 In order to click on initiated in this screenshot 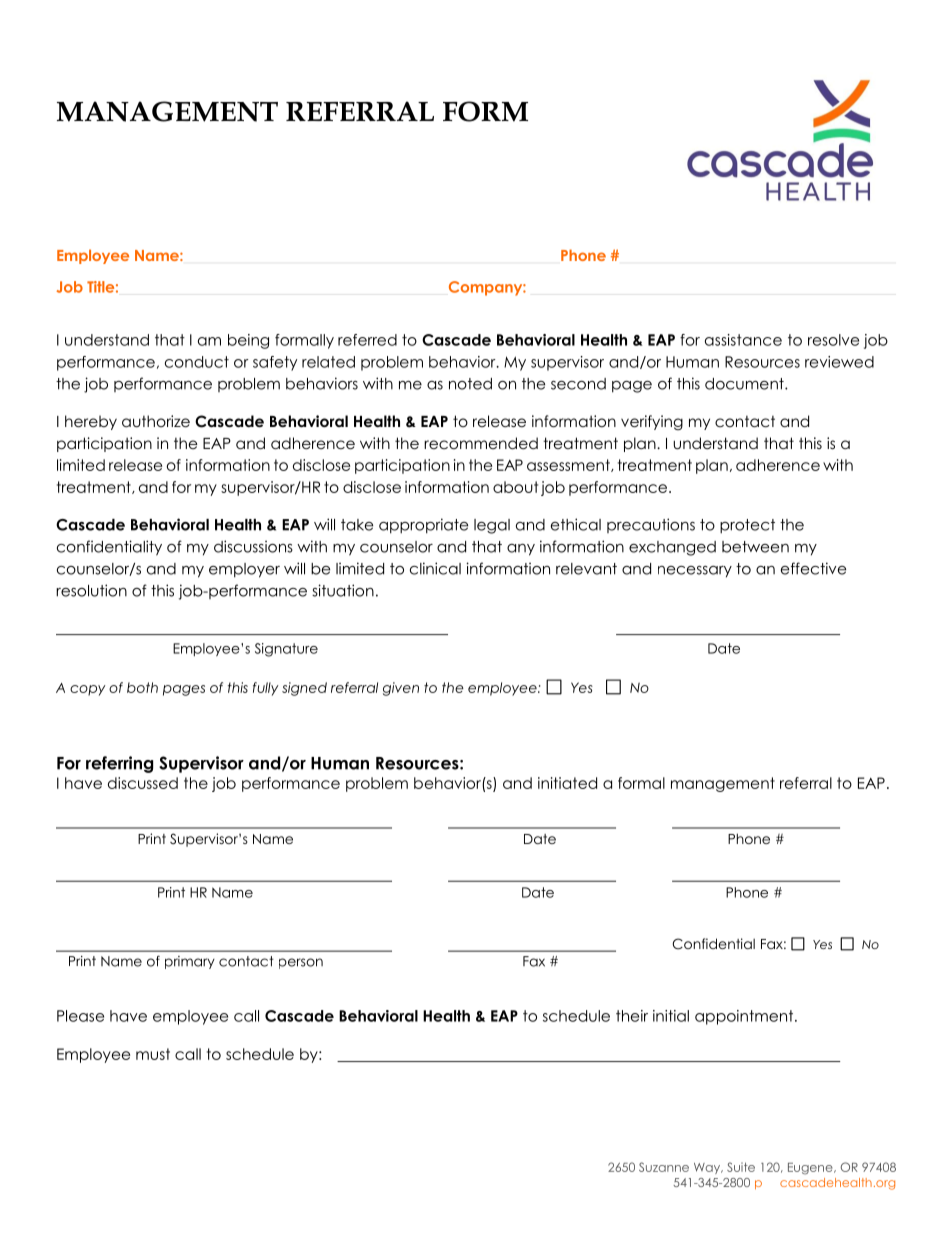, I will do `click(567, 783)`.
